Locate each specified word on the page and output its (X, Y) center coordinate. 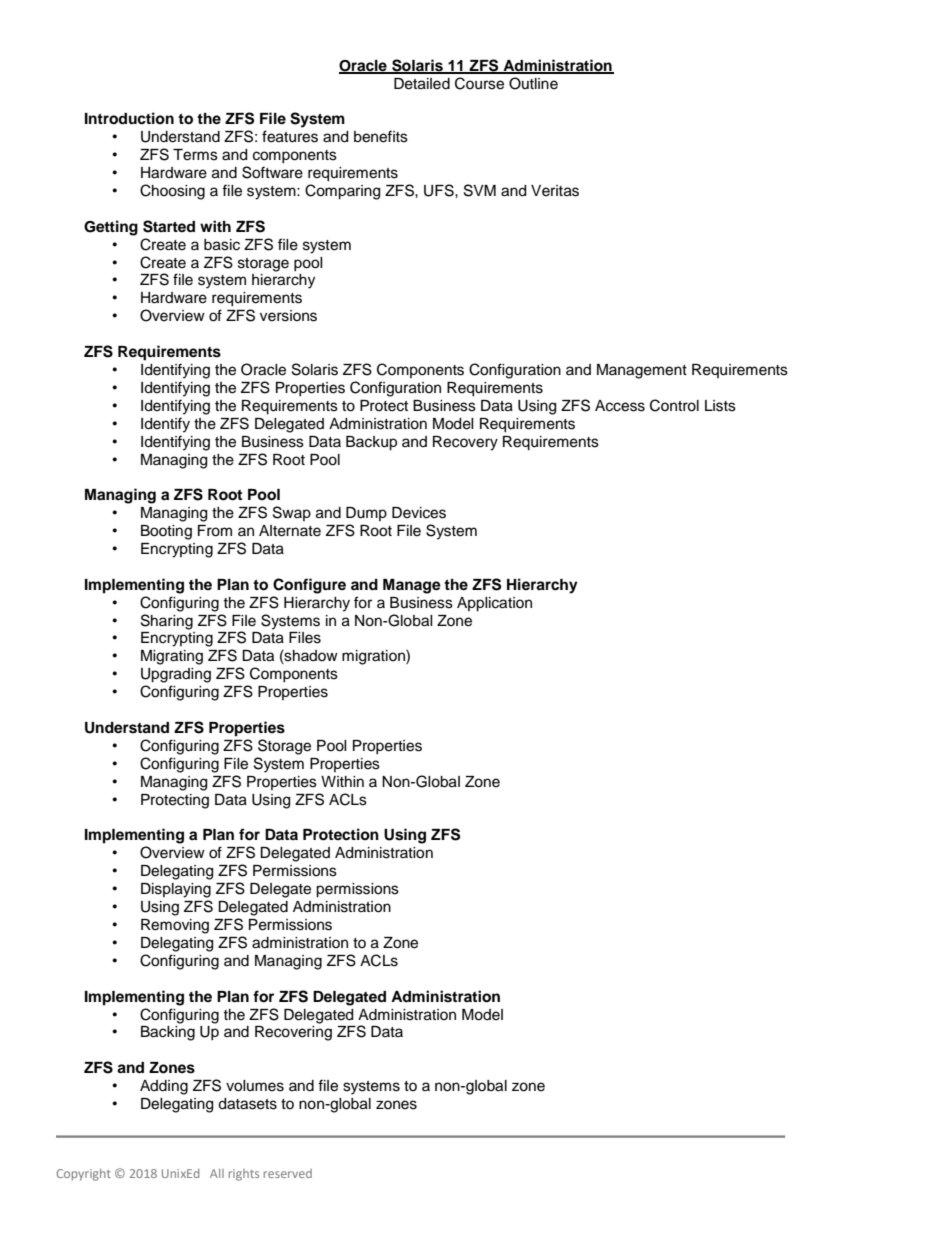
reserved (288, 1173)
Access (620, 406)
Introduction (129, 118)
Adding (164, 1087)
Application (494, 604)
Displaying (176, 890)
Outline (533, 83)
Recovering (293, 1033)
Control (674, 405)
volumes (255, 1086)
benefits (381, 136)
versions (288, 316)
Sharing (167, 622)
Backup (371, 443)
